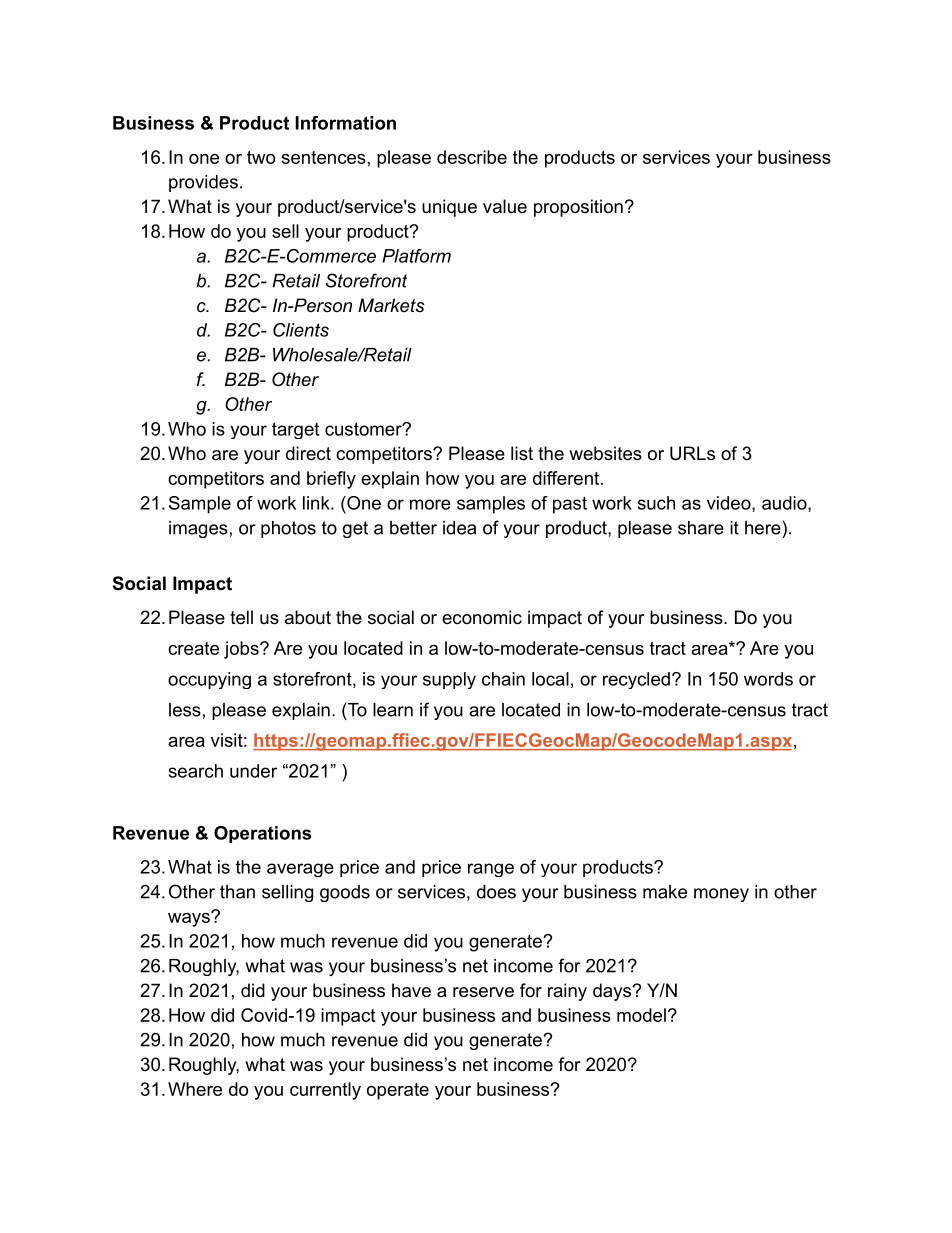 The image size is (952, 1233). Describe the element at coordinates (472, 157) in the document. I see `describe` at that location.
